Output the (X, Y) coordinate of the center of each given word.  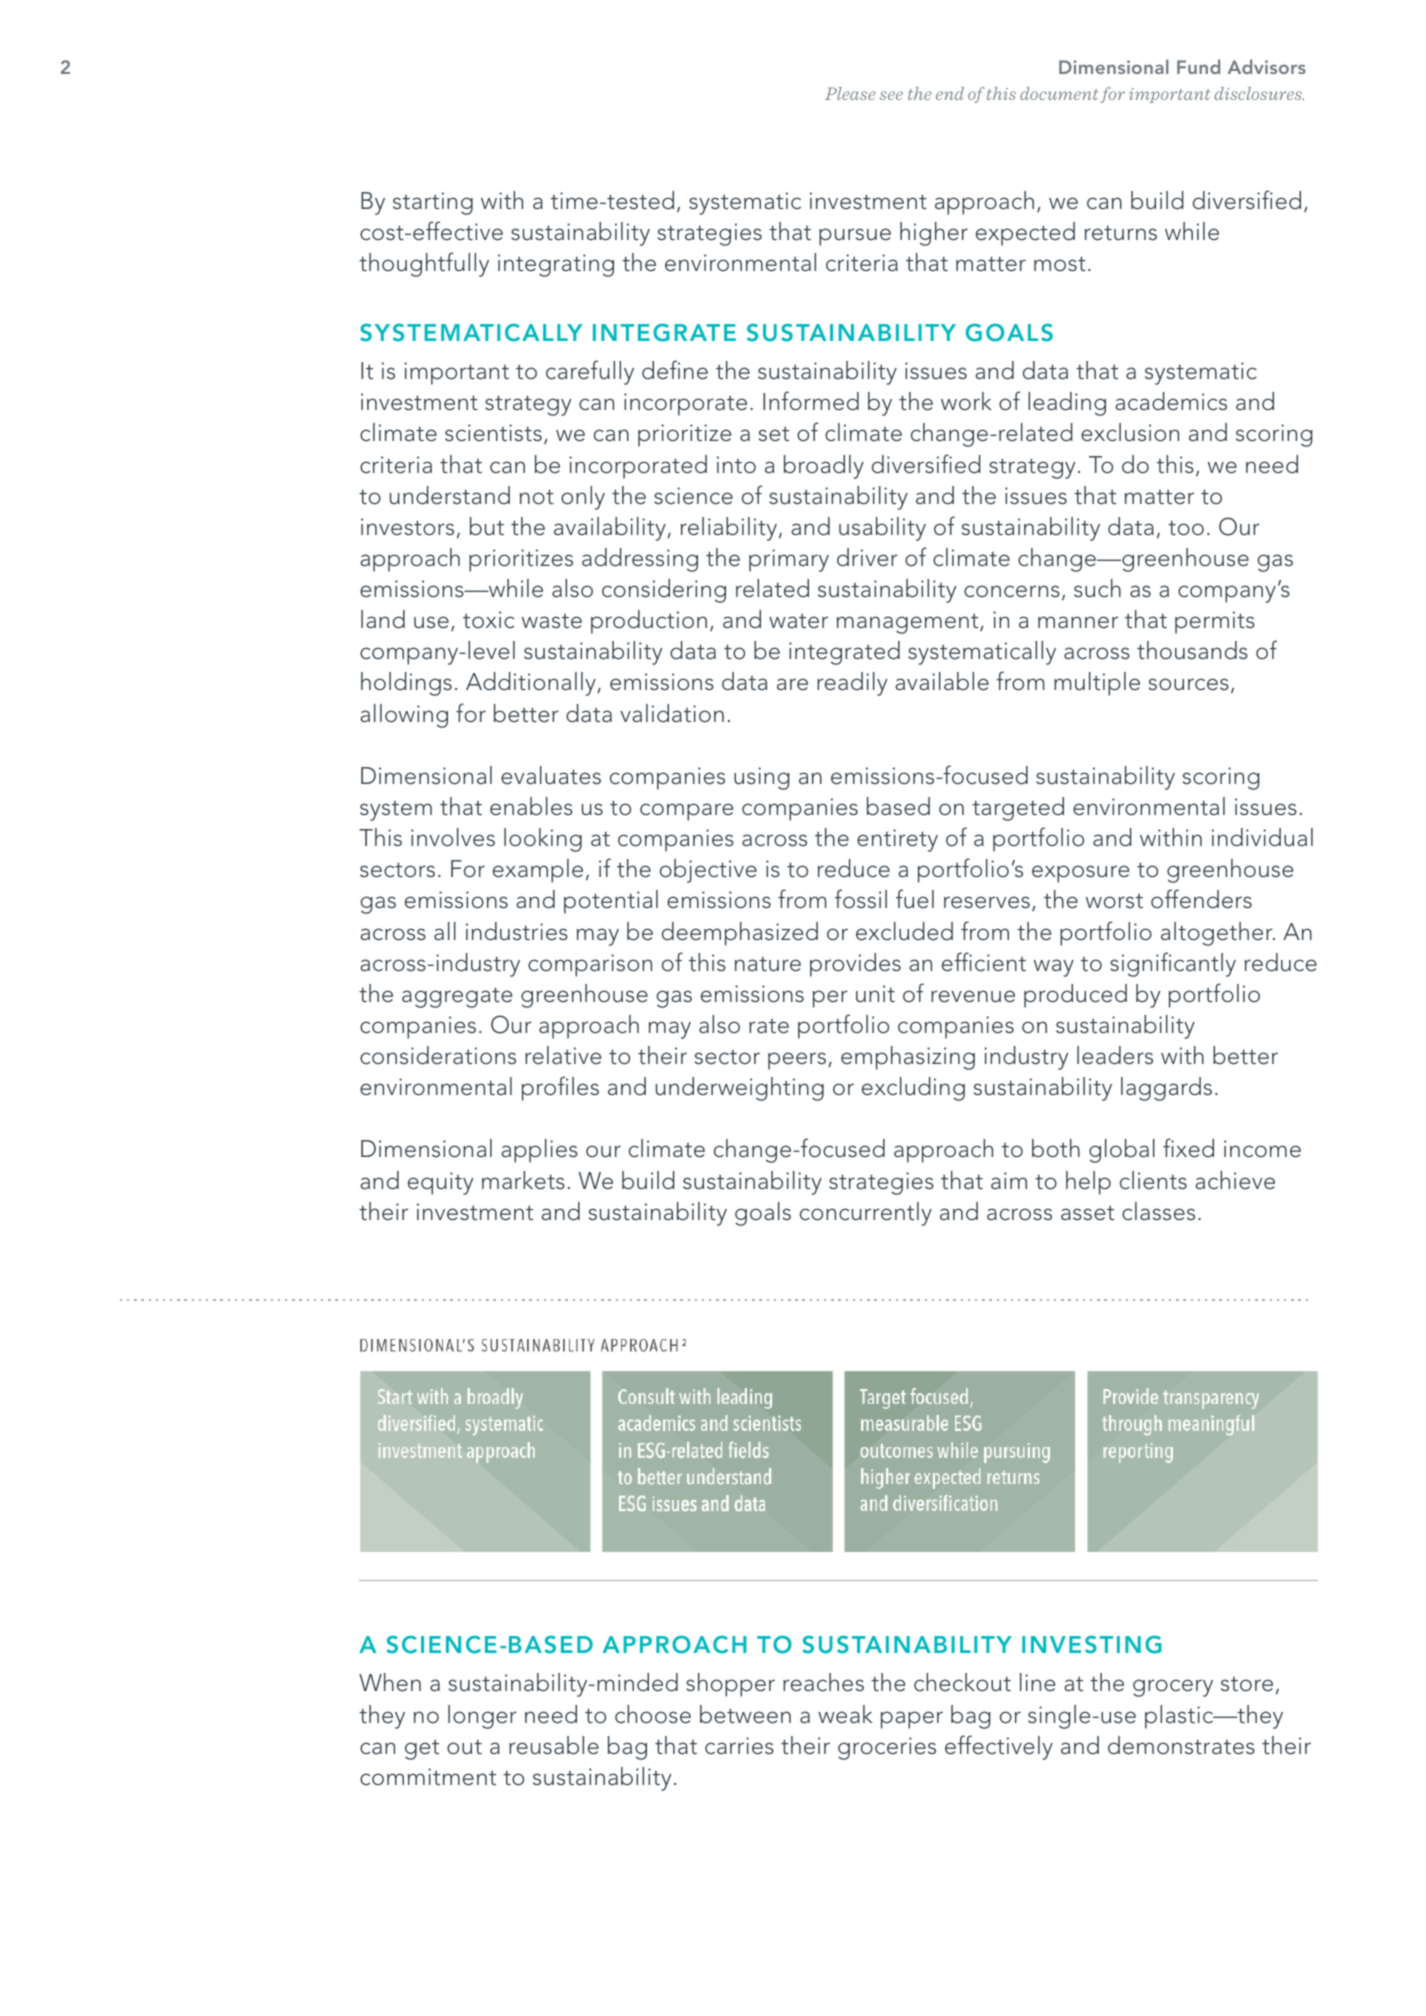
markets (523, 1180)
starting (433, 203)
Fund (1198, 66)
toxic (488, 620)
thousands (1192, 650)
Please (850, 93)
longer (482, 1717)
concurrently (866, 1214)
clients (1153, 1180)
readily (852, 684)
